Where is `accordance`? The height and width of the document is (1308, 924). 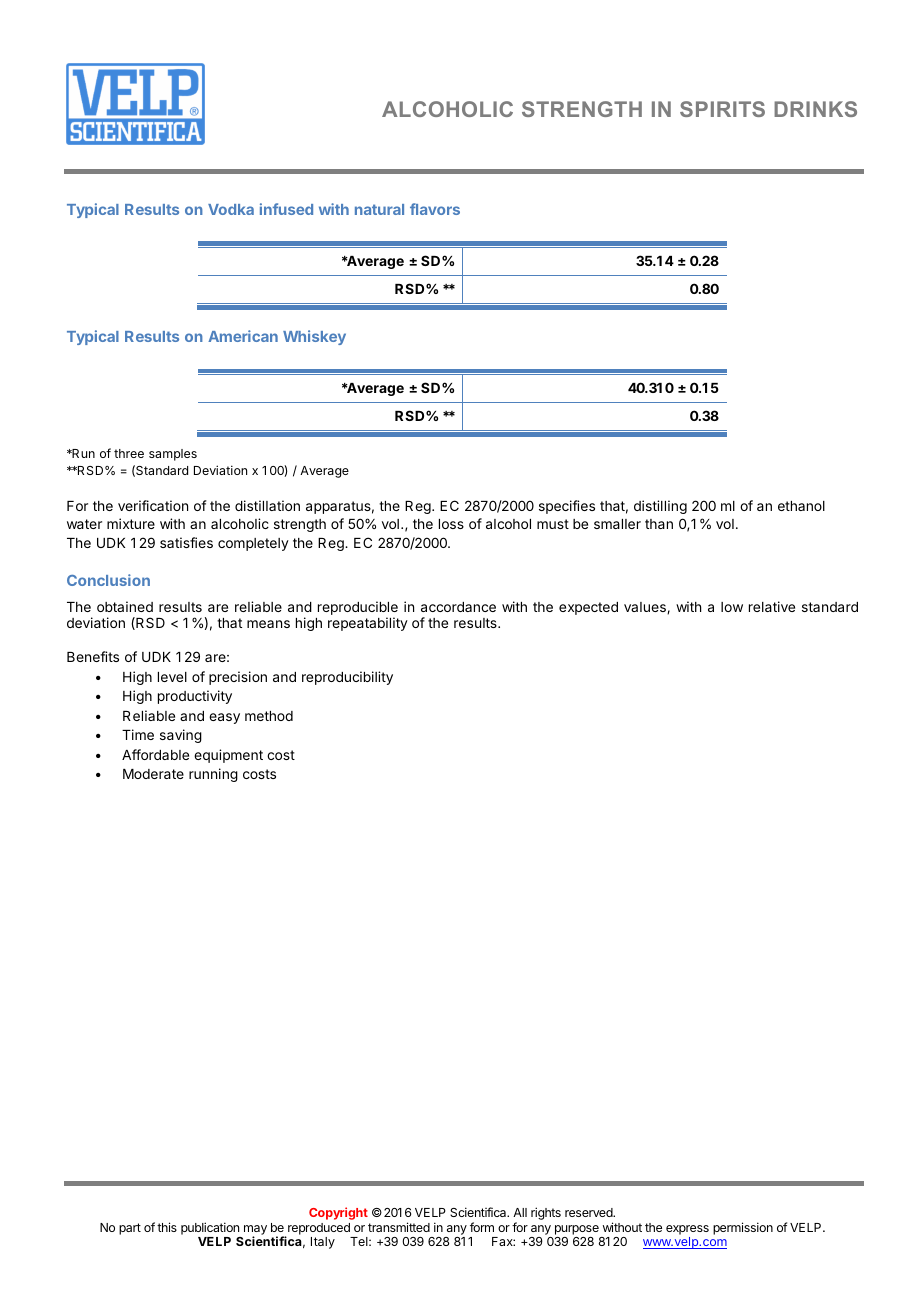
accordance is located at coordinates (458, 607).
